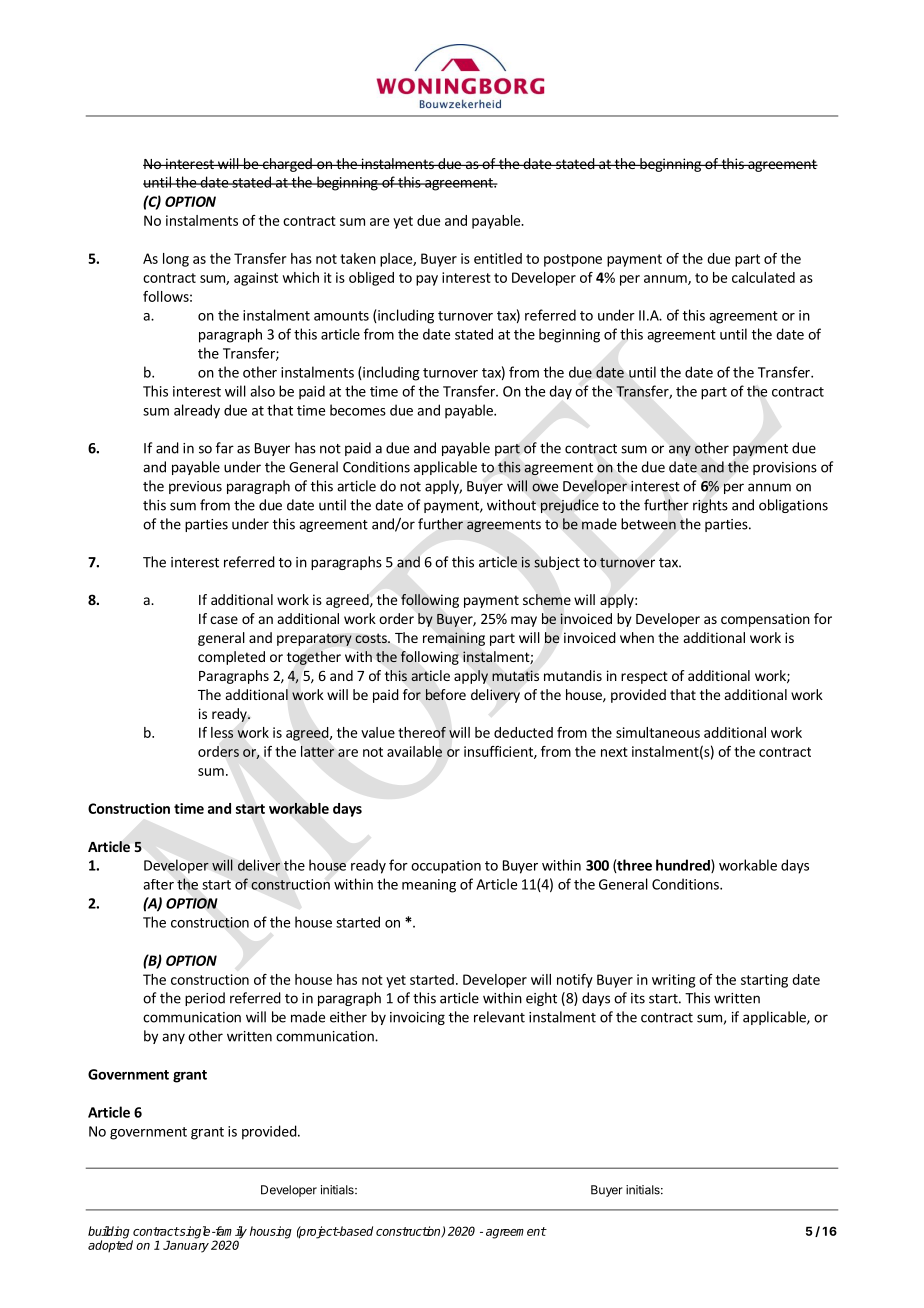  I want to click on its, so click(638, 998).
